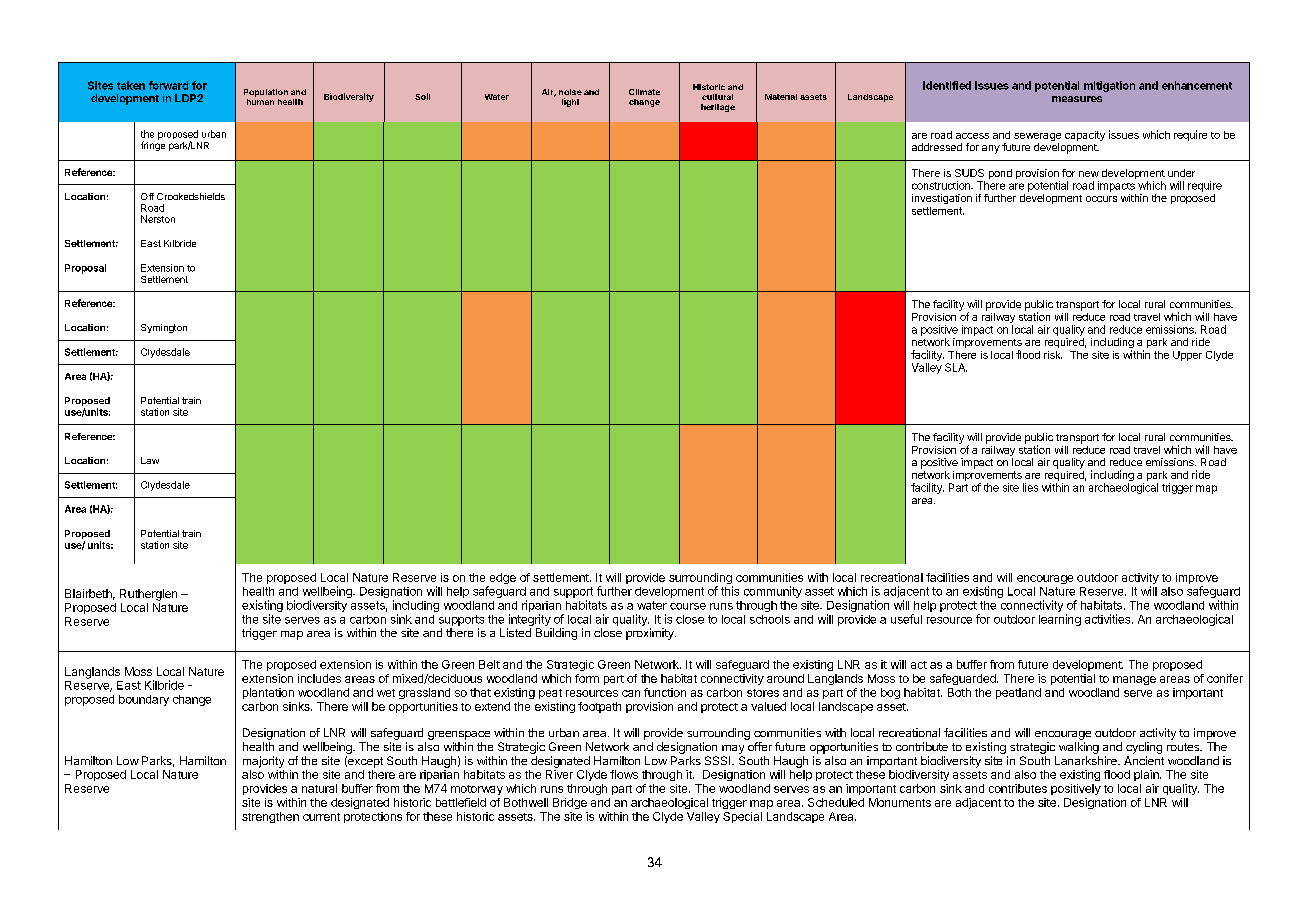  I want to click on strengthen, so click(270, 817).
